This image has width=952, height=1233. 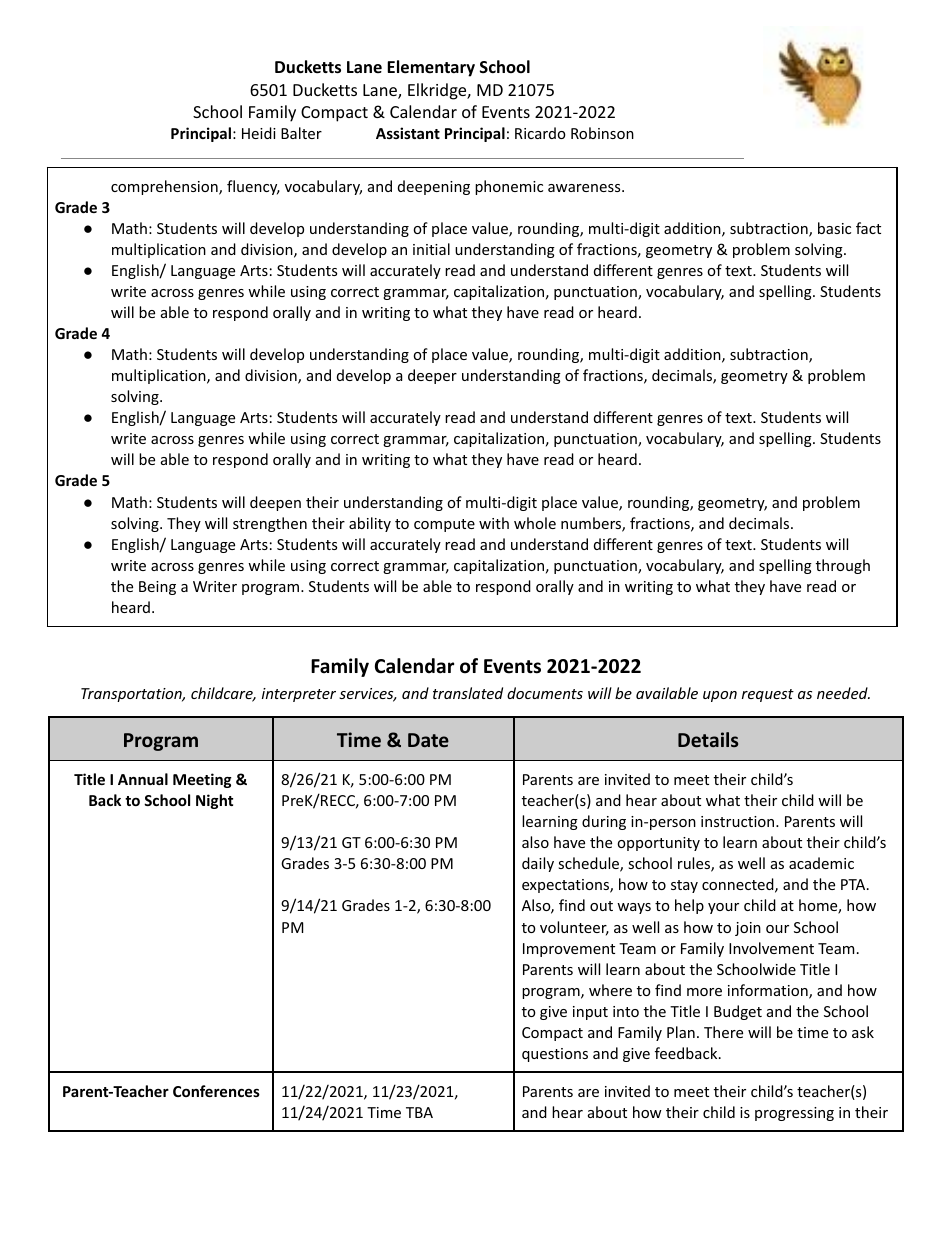 I want to click on Heidi, so click(x=259, y=133).
